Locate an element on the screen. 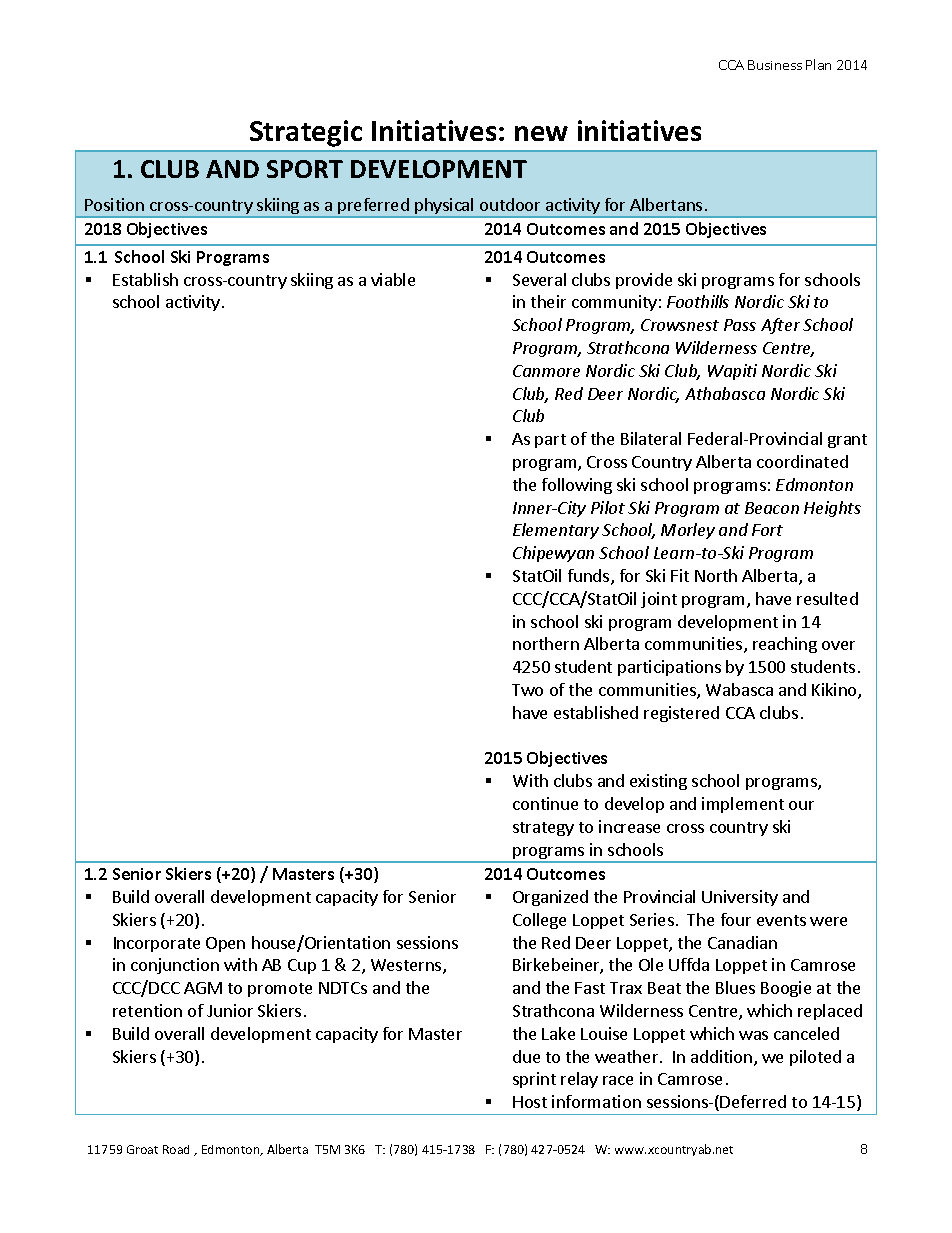 The height and width of the screenshot is (1233, 952). Two is located at coordinates (527, 690).
